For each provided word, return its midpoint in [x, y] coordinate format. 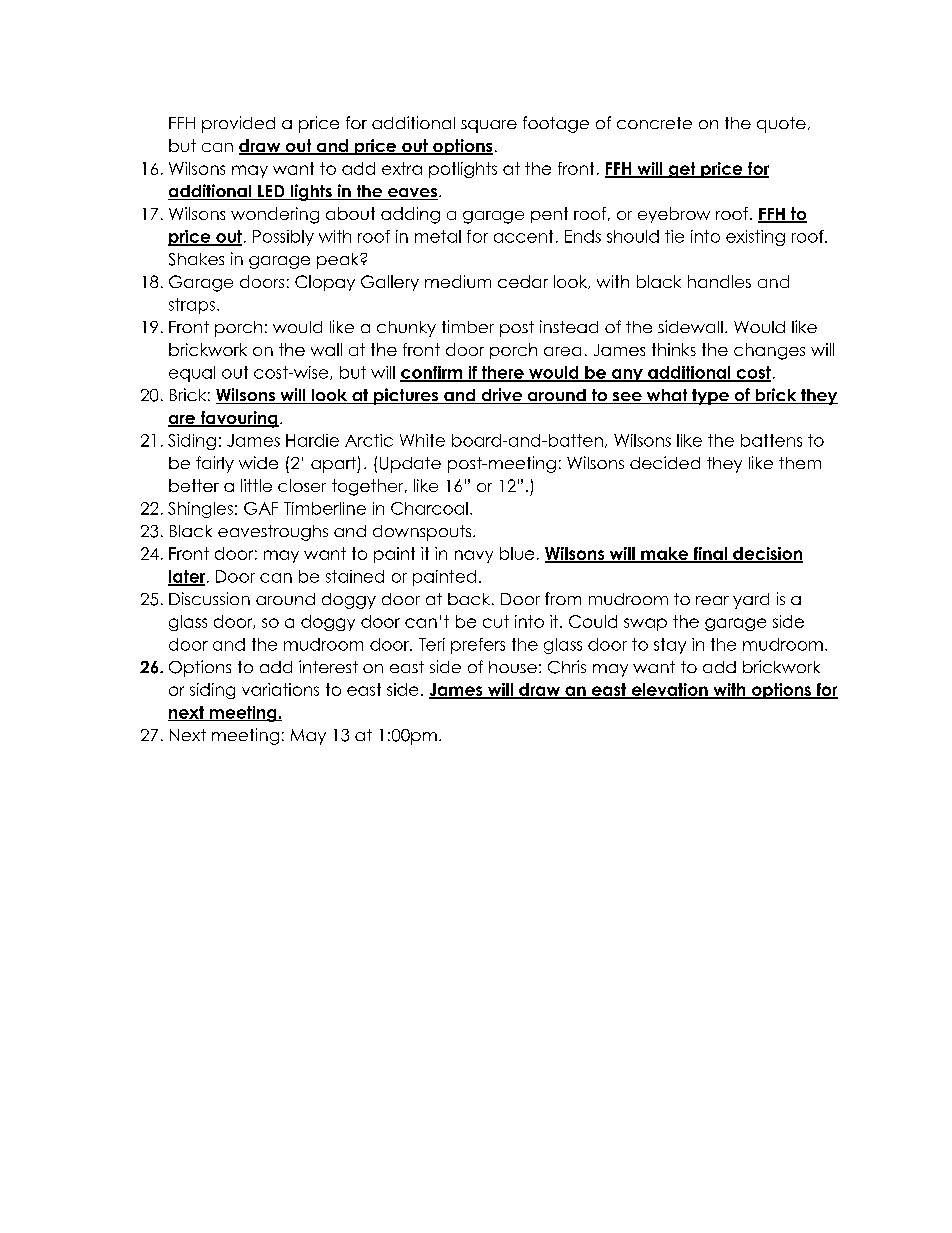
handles [719, 281]
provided [238, 124]
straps [192, 306]
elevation [669, 691]
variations [280, 689]
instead [569, 326]
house [513, 667]
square [489, 126]
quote [781, 125]
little [256, 485]
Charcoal [429, 508]
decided [665, 462]
